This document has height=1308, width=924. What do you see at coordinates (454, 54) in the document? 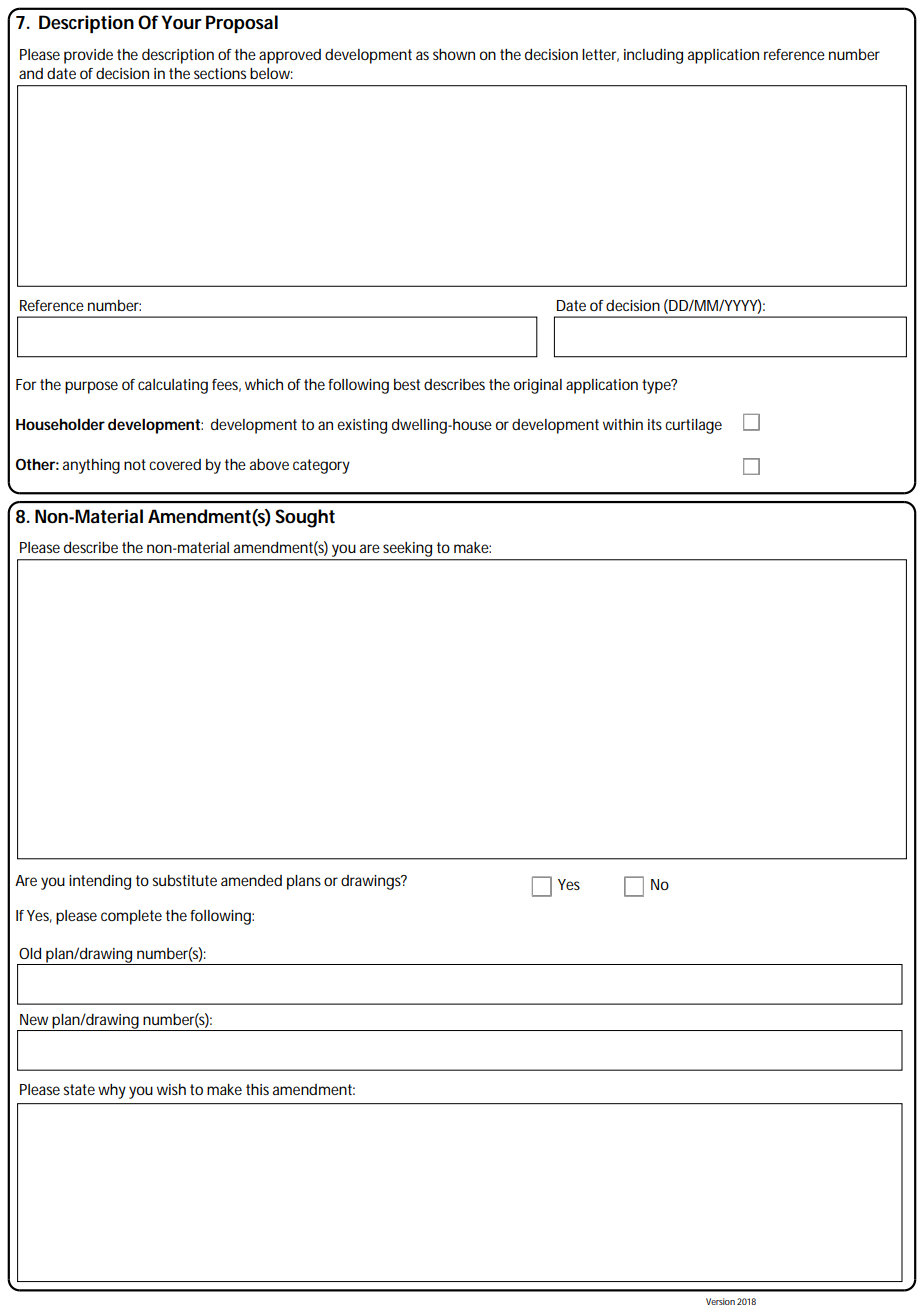
I see `shown` at bounding box center [454, 54].
